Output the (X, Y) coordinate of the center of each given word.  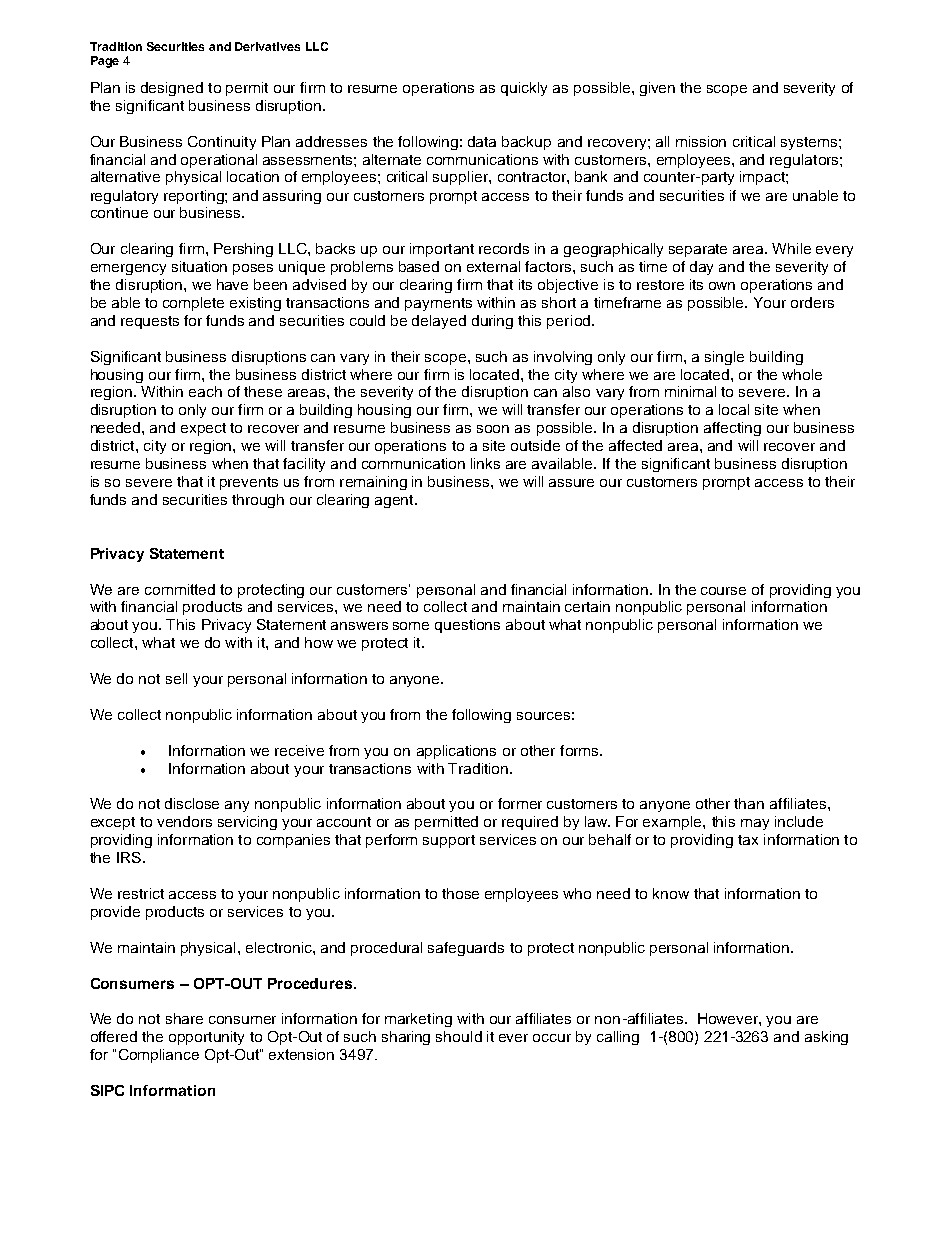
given (657, 89)
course (723, 591)
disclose (192, 803)
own (722, 286)
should (459, 1036)
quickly (524, 89)
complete (193, 304)
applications (456, 752)
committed (180, 589)
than (749, 803)
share (184, 1018)
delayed (439, 322)
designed (172, 89)
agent (395, 501)
